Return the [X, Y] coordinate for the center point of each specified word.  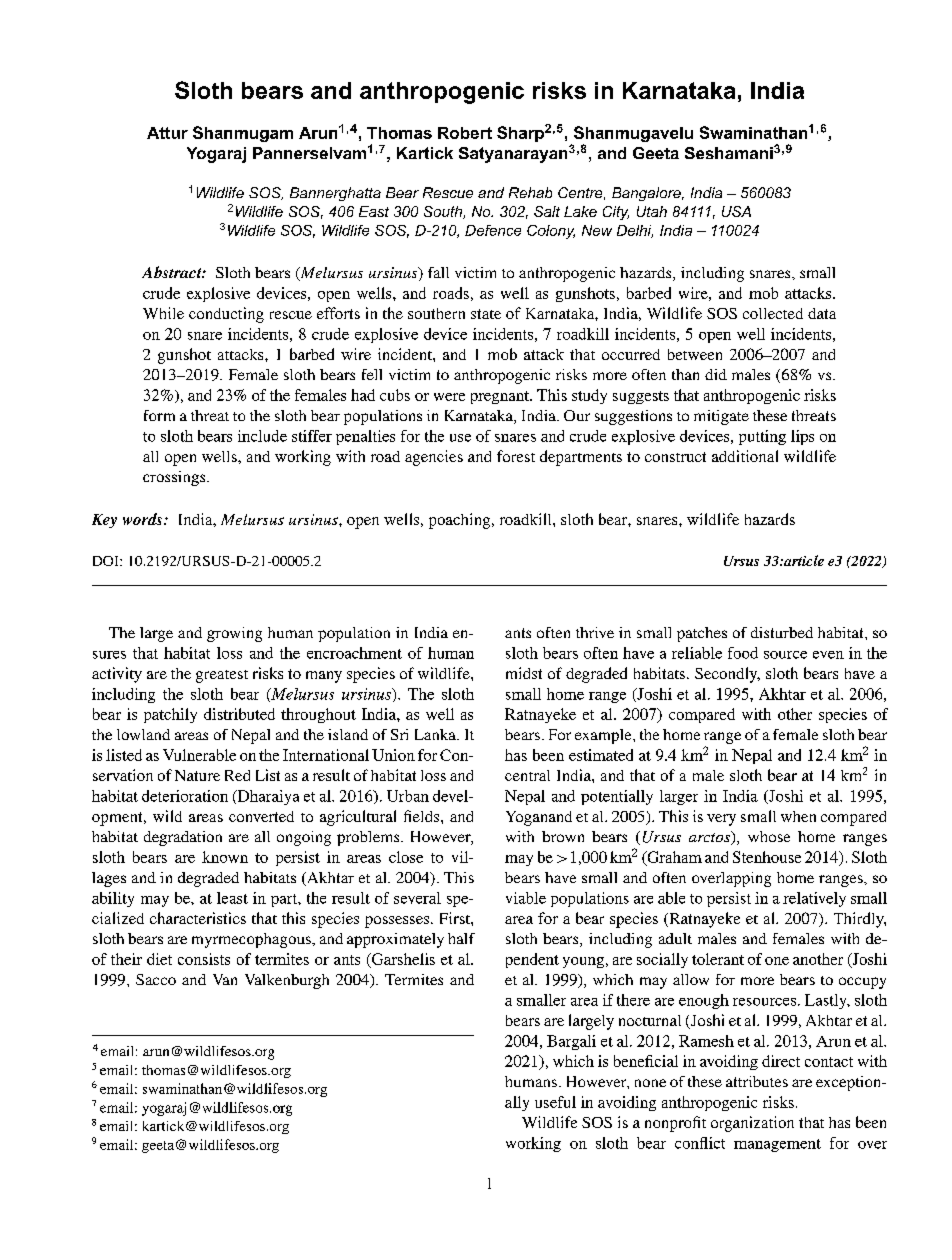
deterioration [185, 796]
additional [745, 456]
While [163, 313]
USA [736, 211]
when [798, 816]
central [527, 775]
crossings [175, 478]
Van [225, 979]
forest [516, 456]
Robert [465, 133]
